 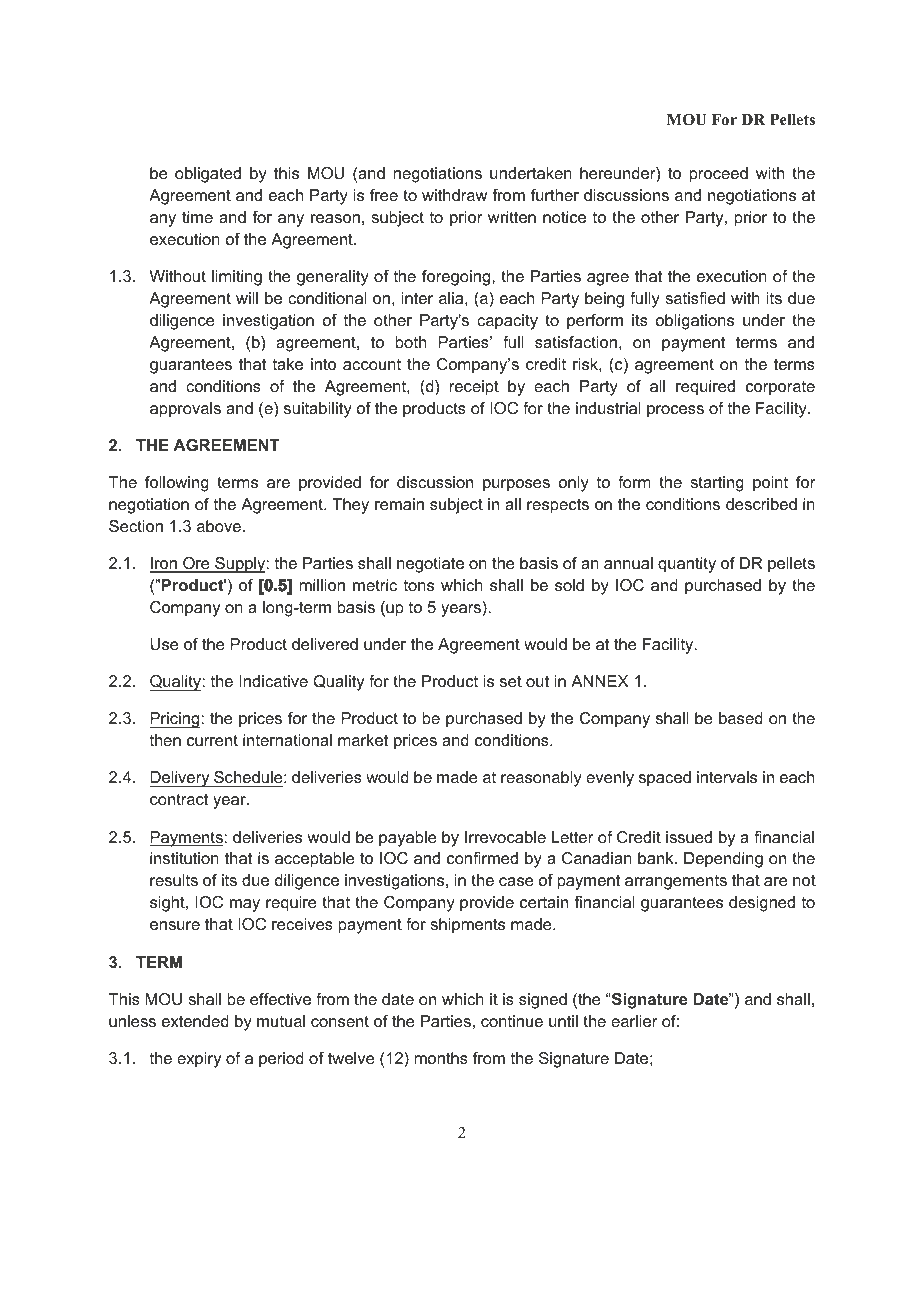 I want to click on time, so click(x=197, y=217).
